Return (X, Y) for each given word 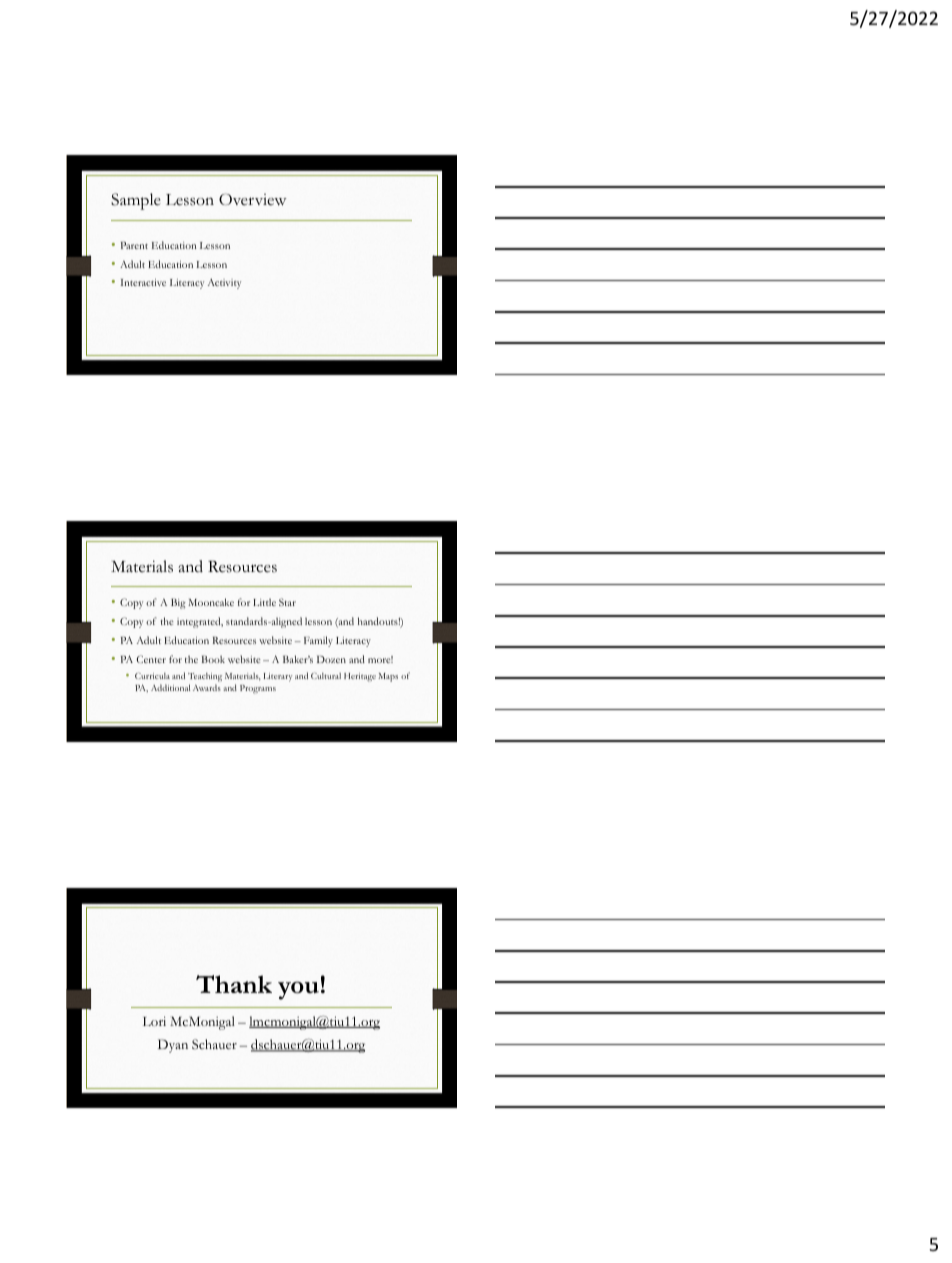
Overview (253, 199)
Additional (170, 687)
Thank (234, 984)
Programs (258, 689)
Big (178, 603)
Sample (136, 201)
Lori (154, 1021)
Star (287, 602)
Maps (388, 677)
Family (318, 641)
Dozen (331, 659)
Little (264, 602)
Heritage (360, 677)
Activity (224, 284)
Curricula (152, 675)
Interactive (143, 282)
